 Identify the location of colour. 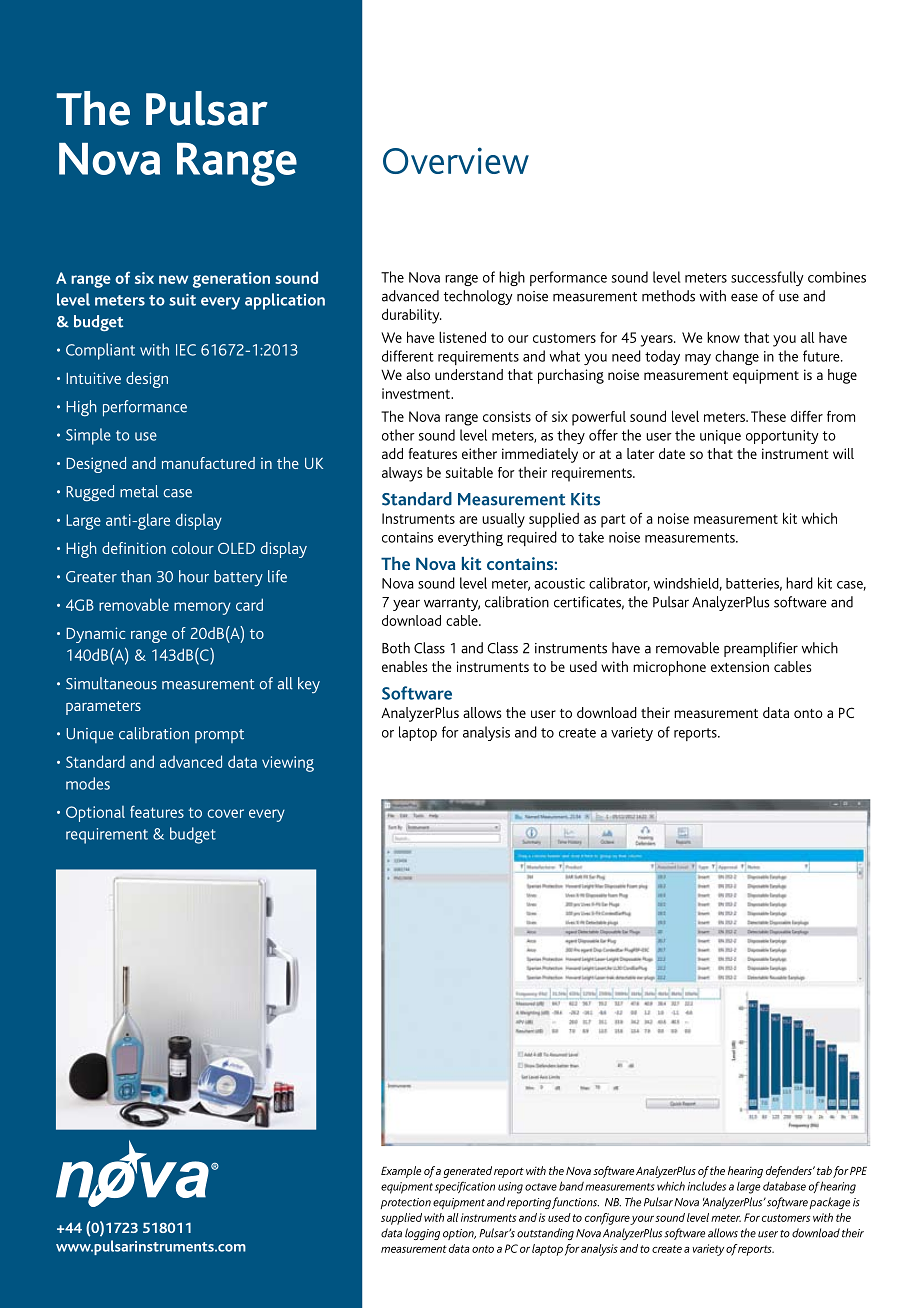
(193, 548).
